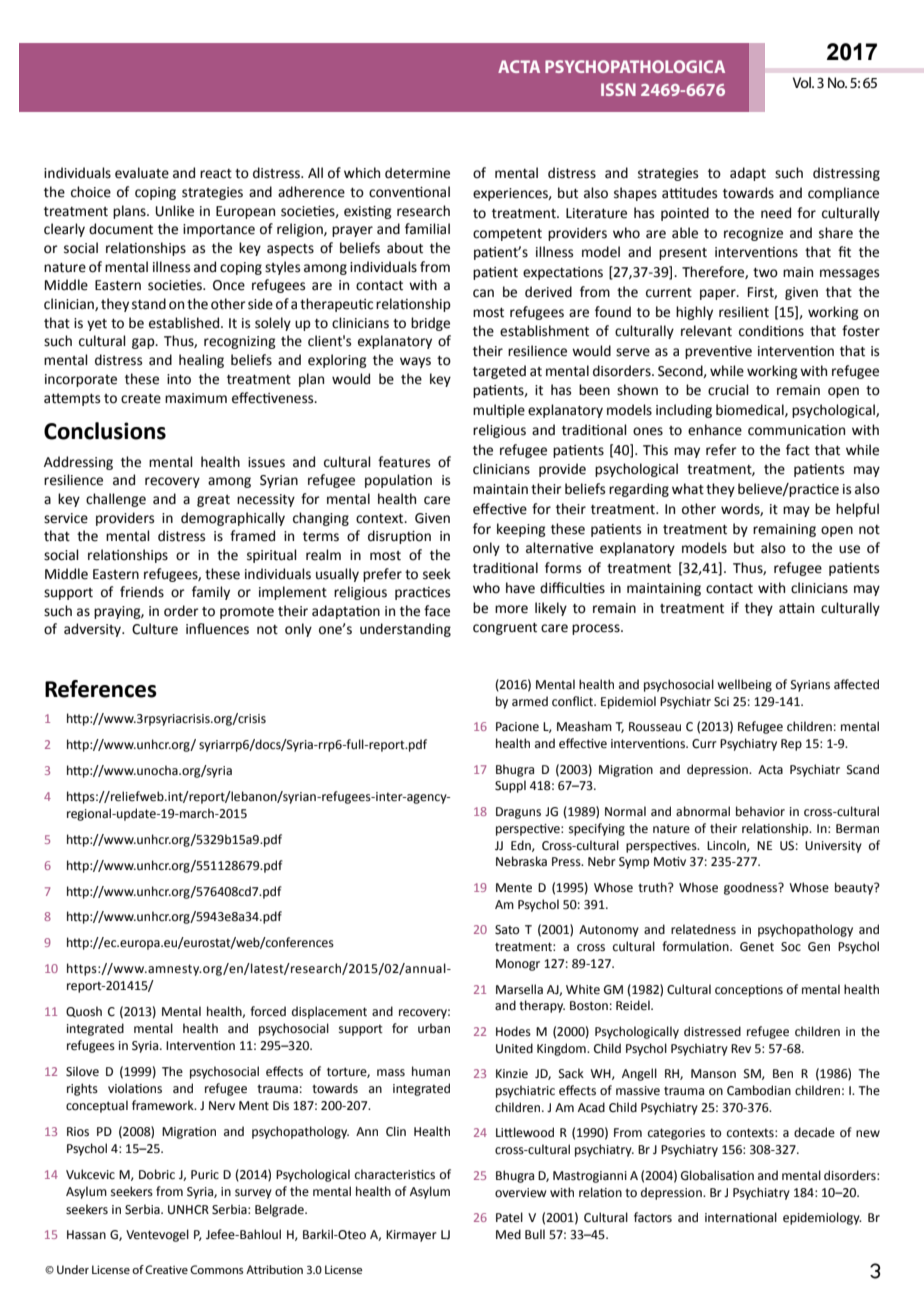 The image size is (924, 1308). What do you see at coordinates (717, 1175) in the screenshot?
I see `Globalisation` at bounding box center [717, 1175].
